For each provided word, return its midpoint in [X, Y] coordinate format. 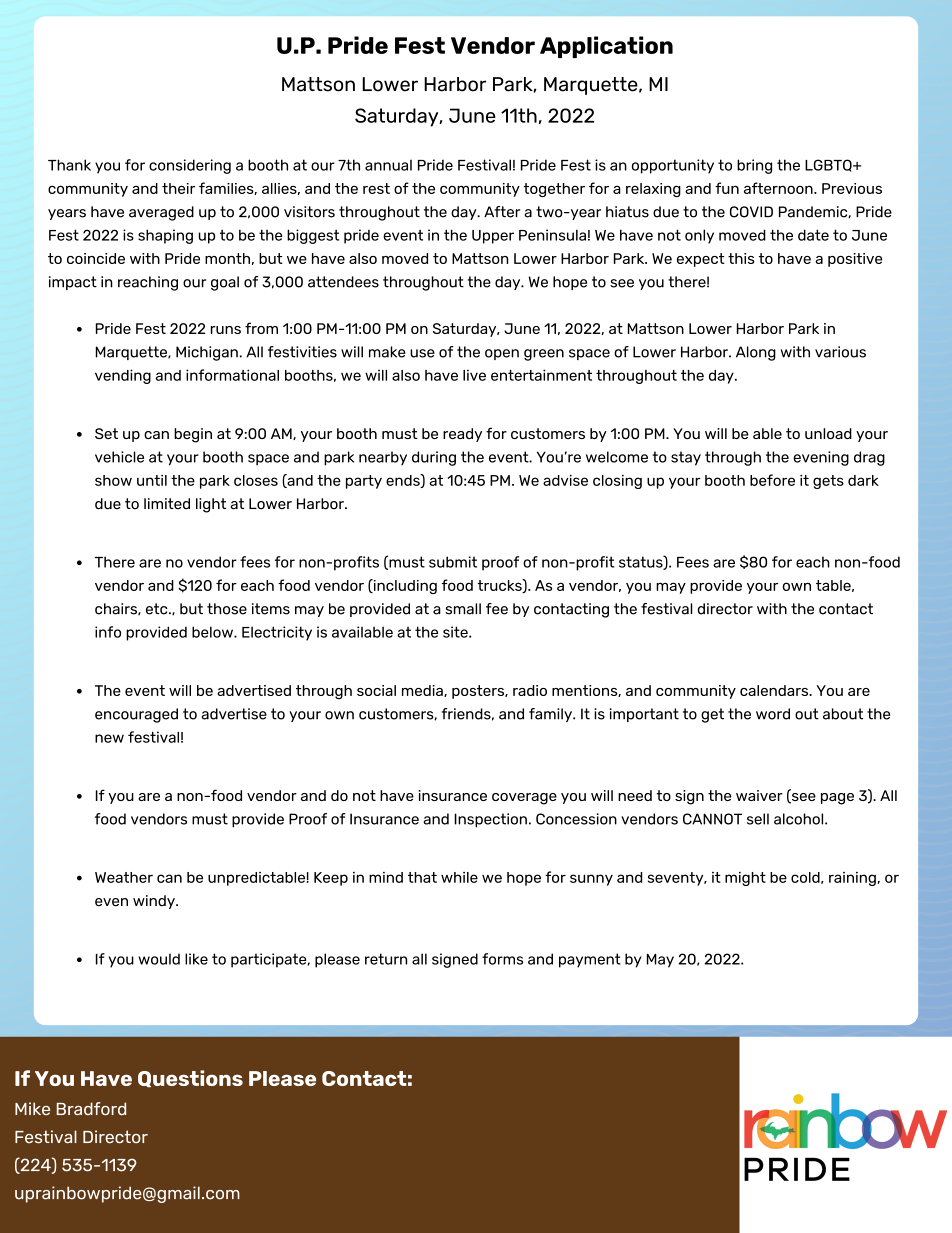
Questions [190, 1079]
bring [754, 166]
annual [388, 165]
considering [190, 166]
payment [590, 960]
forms [502, 959]
